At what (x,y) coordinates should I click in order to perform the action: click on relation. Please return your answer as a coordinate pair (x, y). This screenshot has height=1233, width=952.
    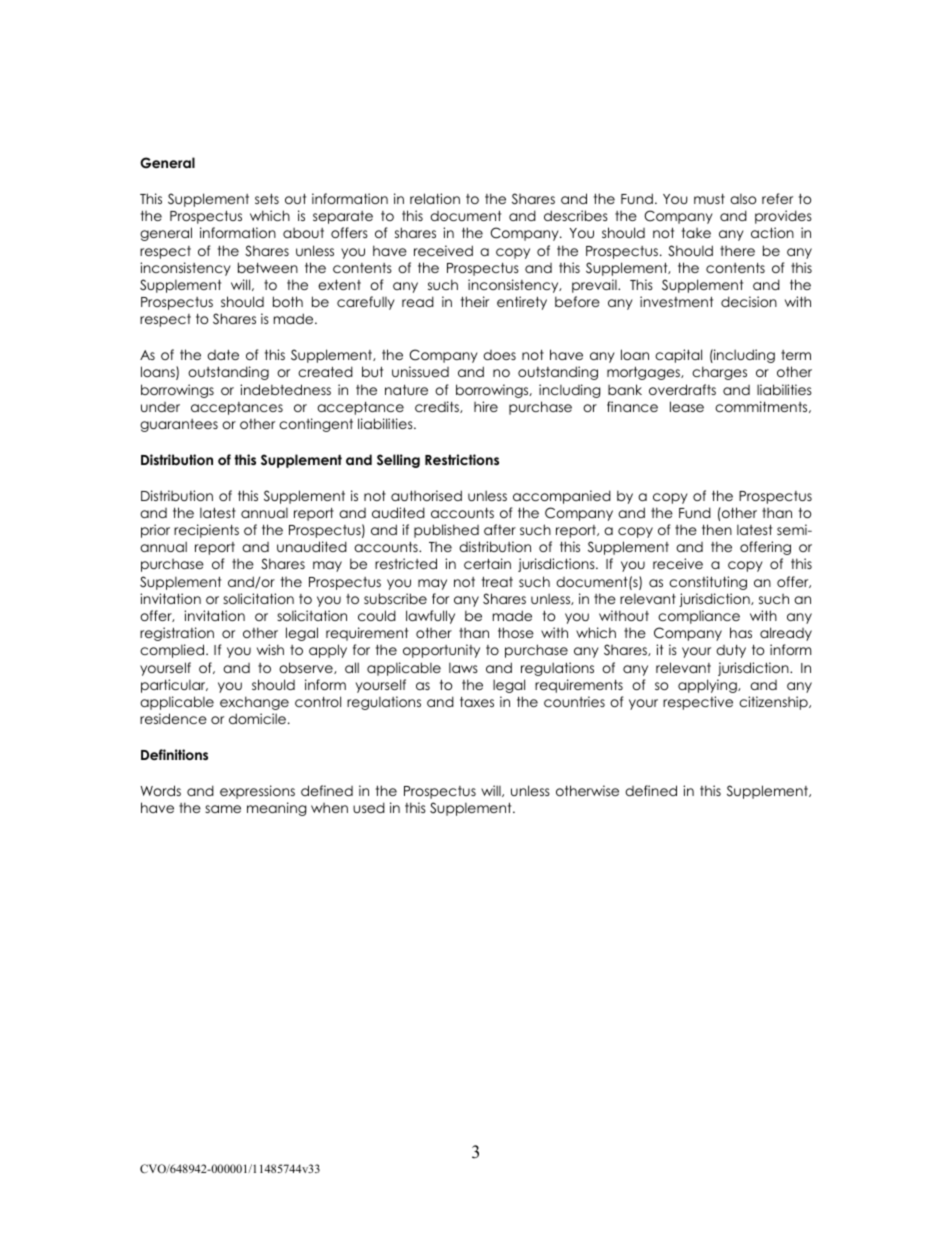
    Looking at the image, I should click on (435, 198).
